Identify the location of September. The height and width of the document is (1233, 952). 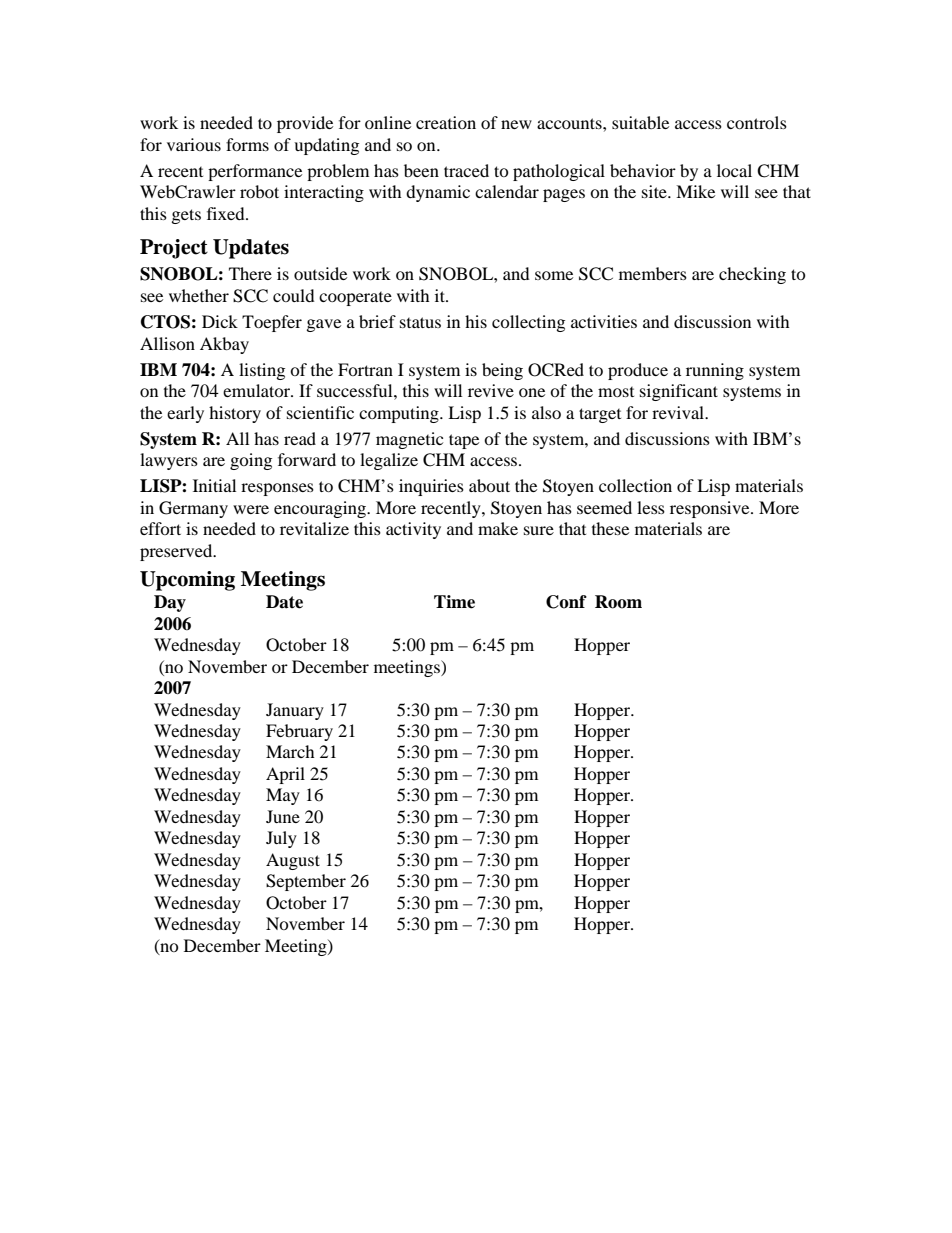
(306, 882).
